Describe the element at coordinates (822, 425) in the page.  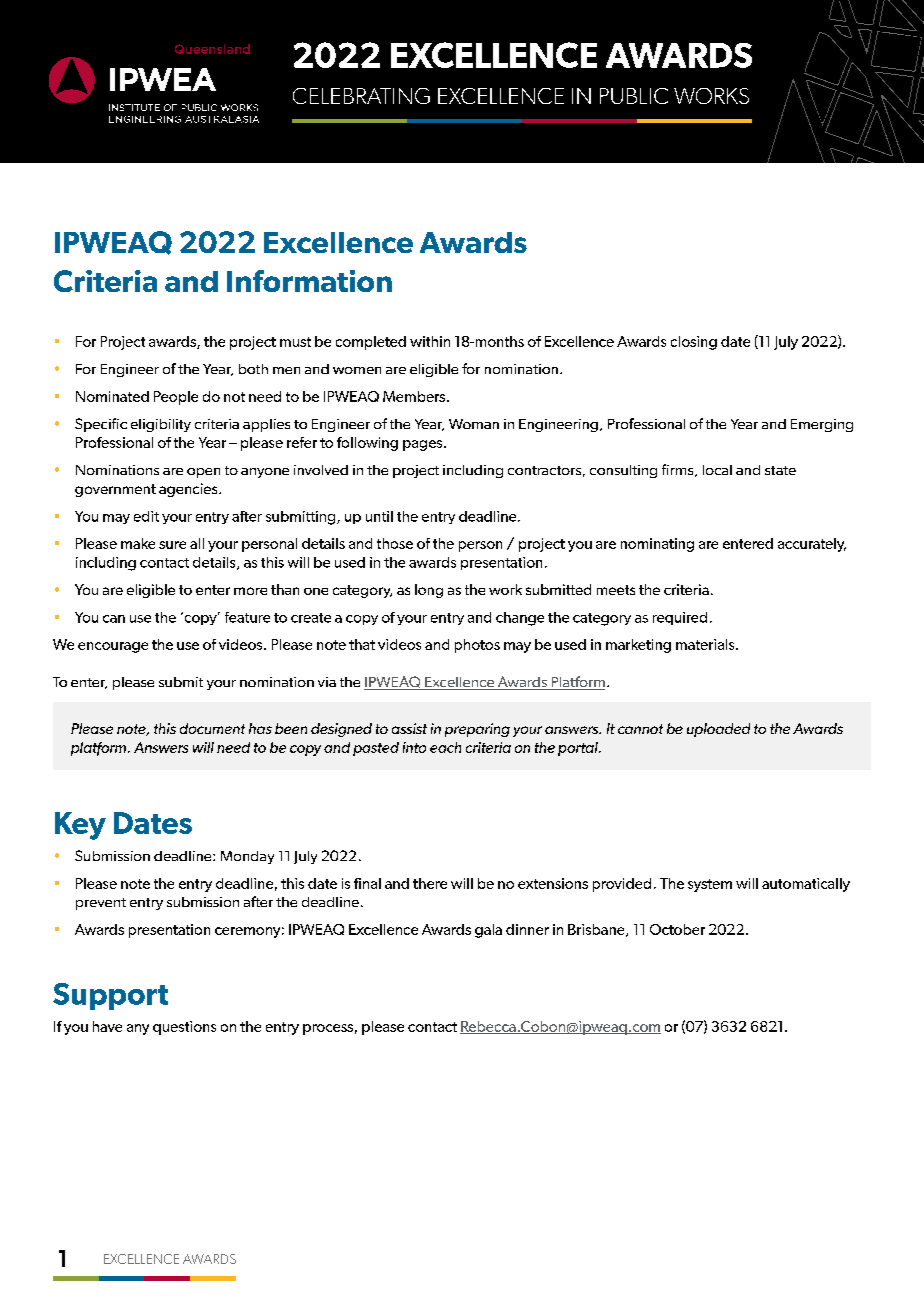
I see `Emerging` at that location.
